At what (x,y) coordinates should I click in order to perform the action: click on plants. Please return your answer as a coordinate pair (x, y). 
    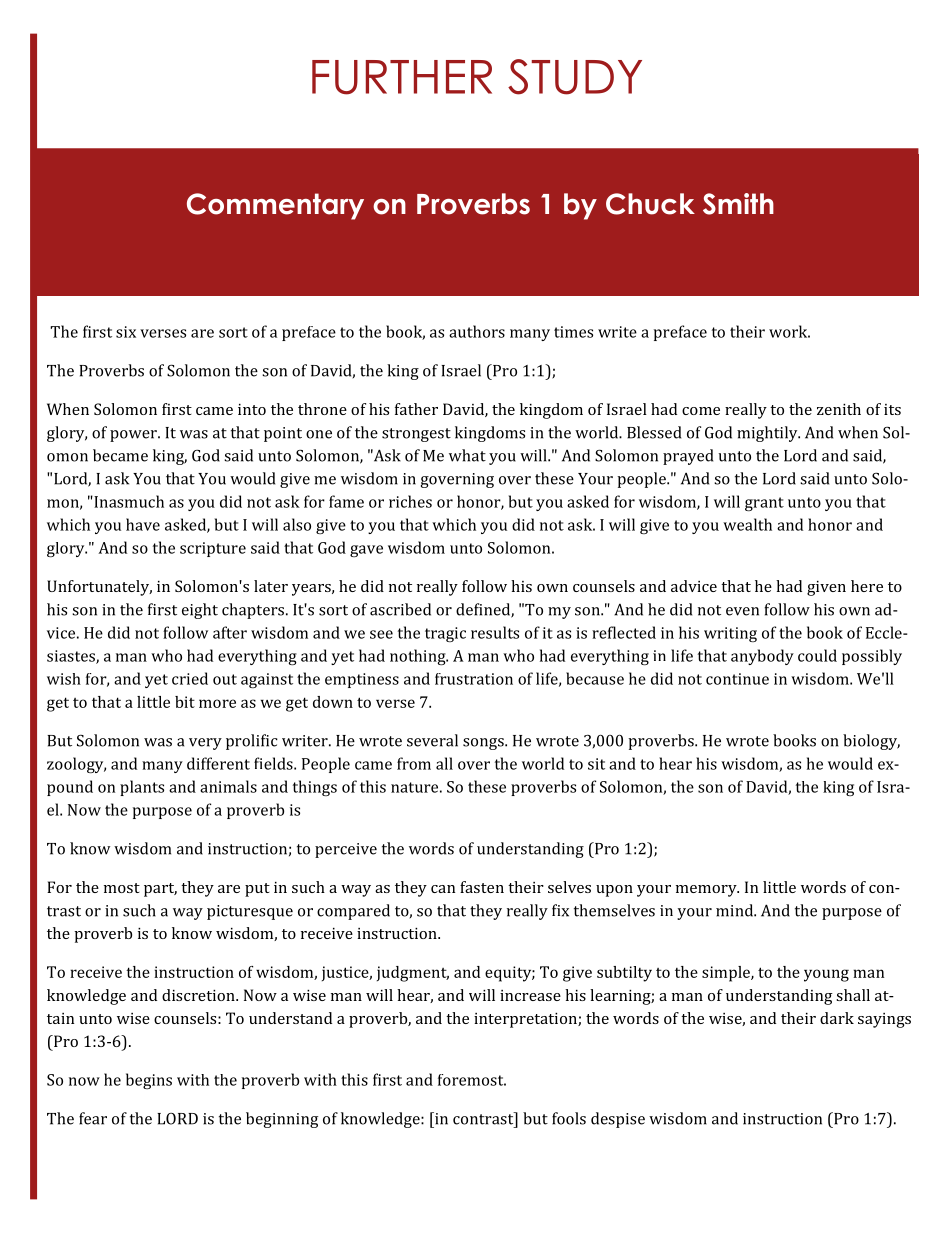
    Looking at the image, I should click on (142, 788).
